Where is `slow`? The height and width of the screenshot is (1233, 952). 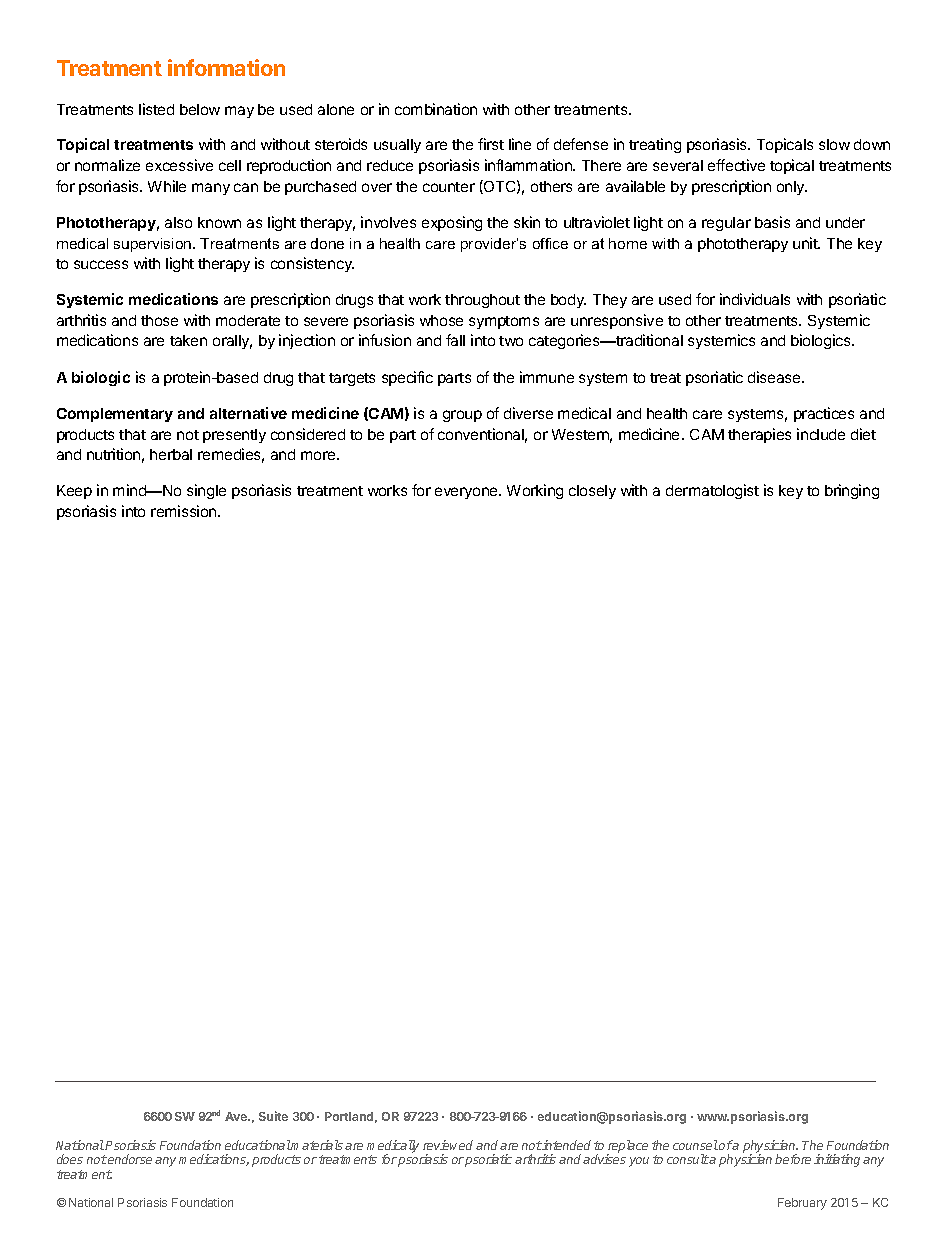 slow is located at coordinates (834, 144).
